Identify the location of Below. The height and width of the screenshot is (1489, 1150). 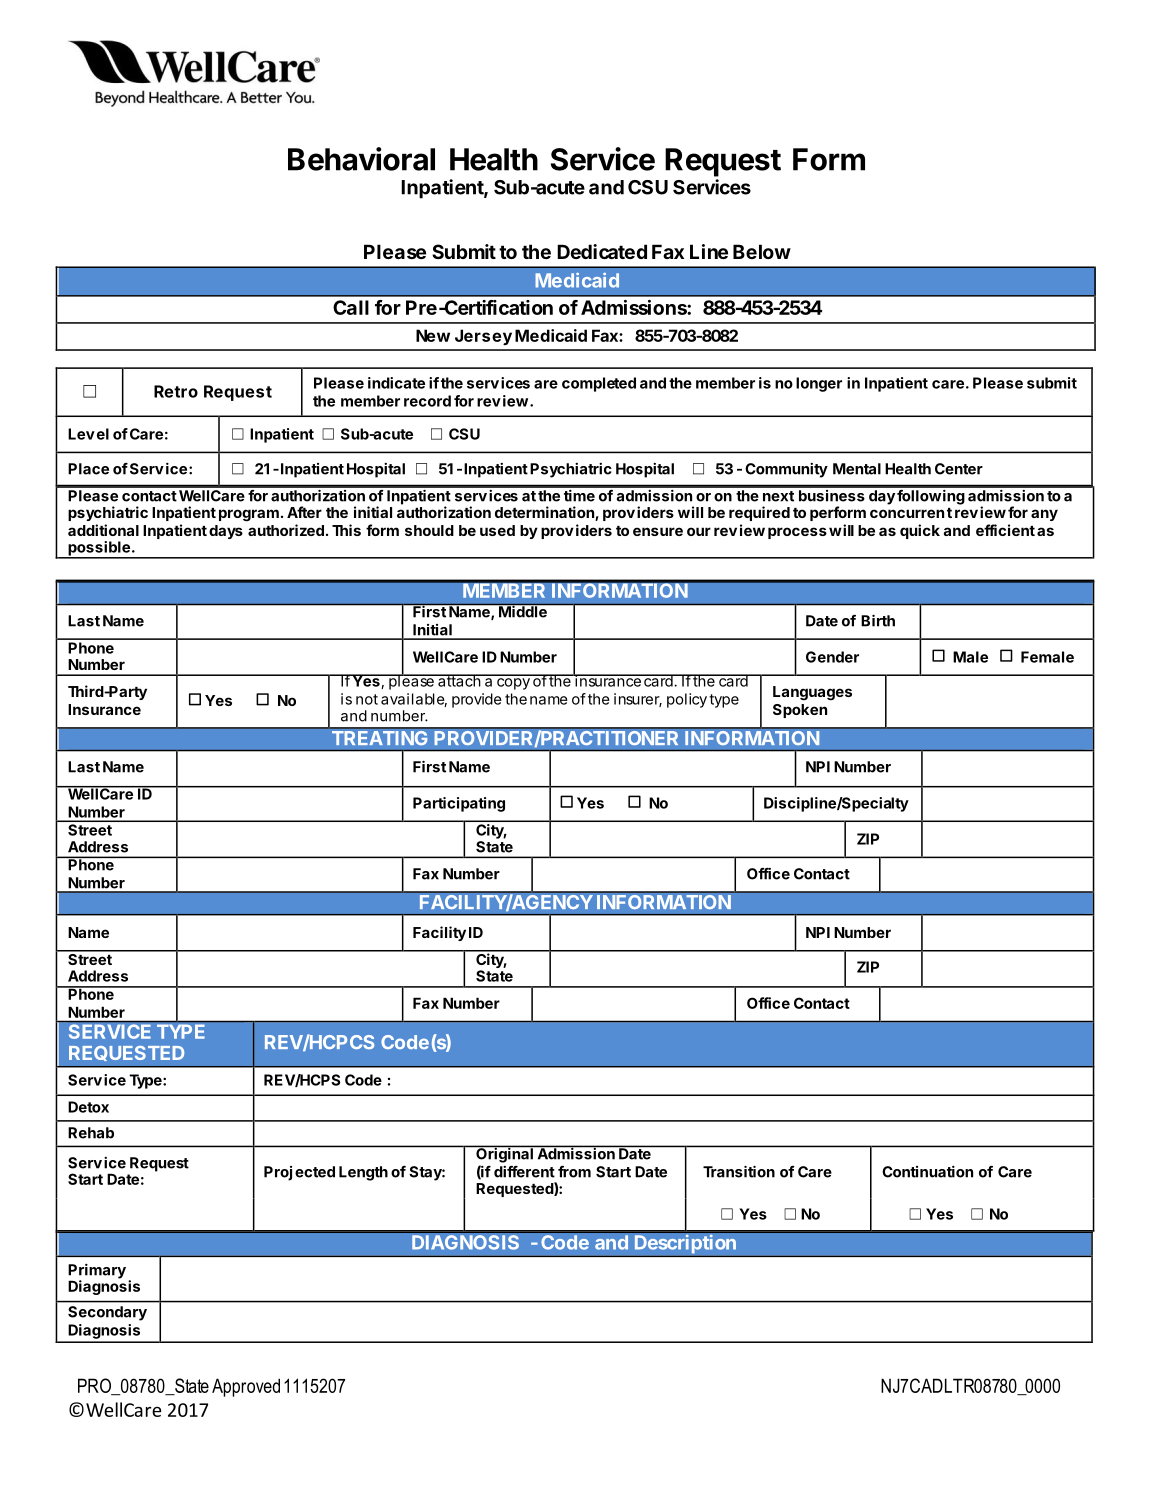
(762, 251).
